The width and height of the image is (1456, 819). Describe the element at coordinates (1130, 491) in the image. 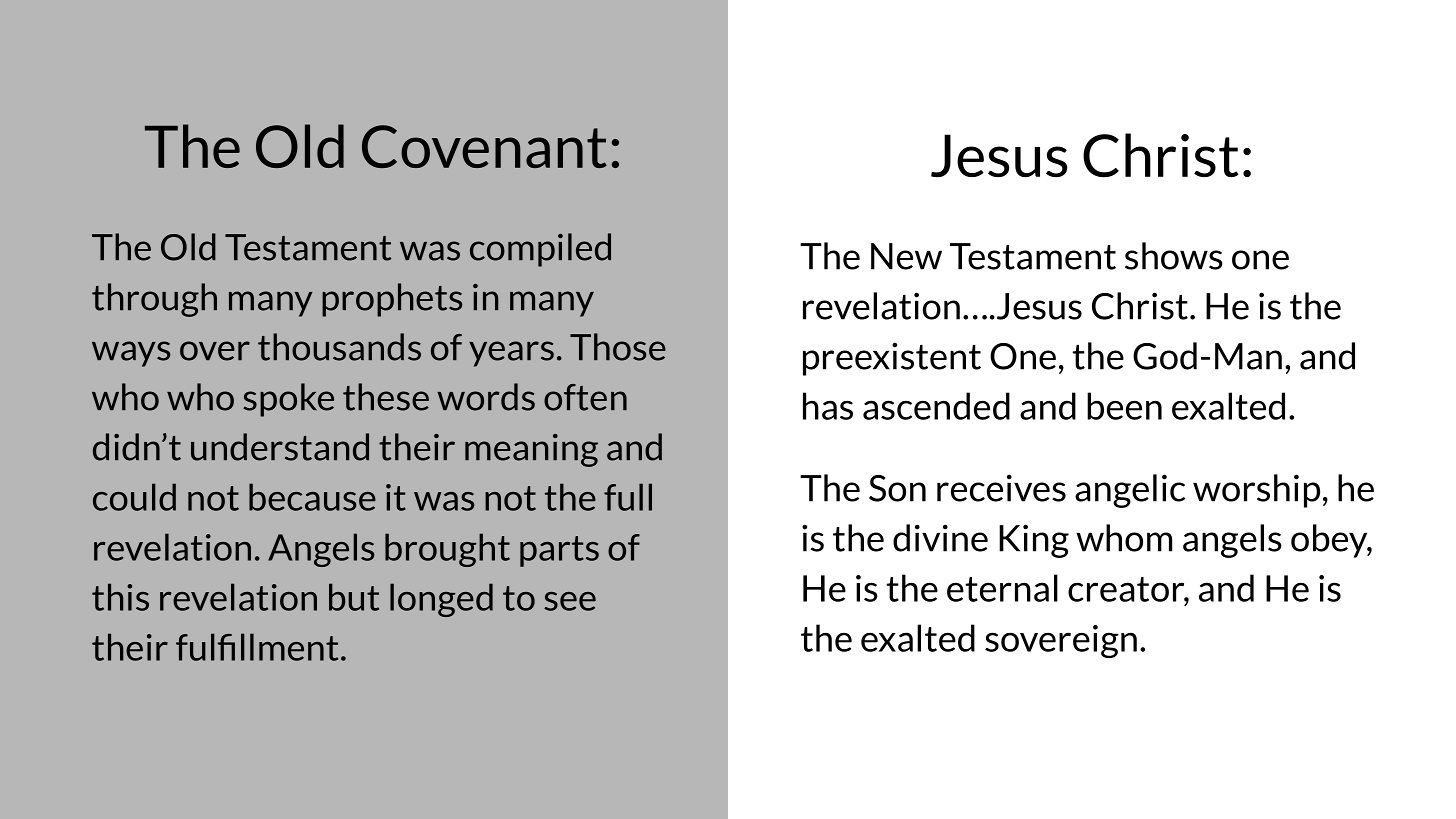

I see `angelic` at that location.
